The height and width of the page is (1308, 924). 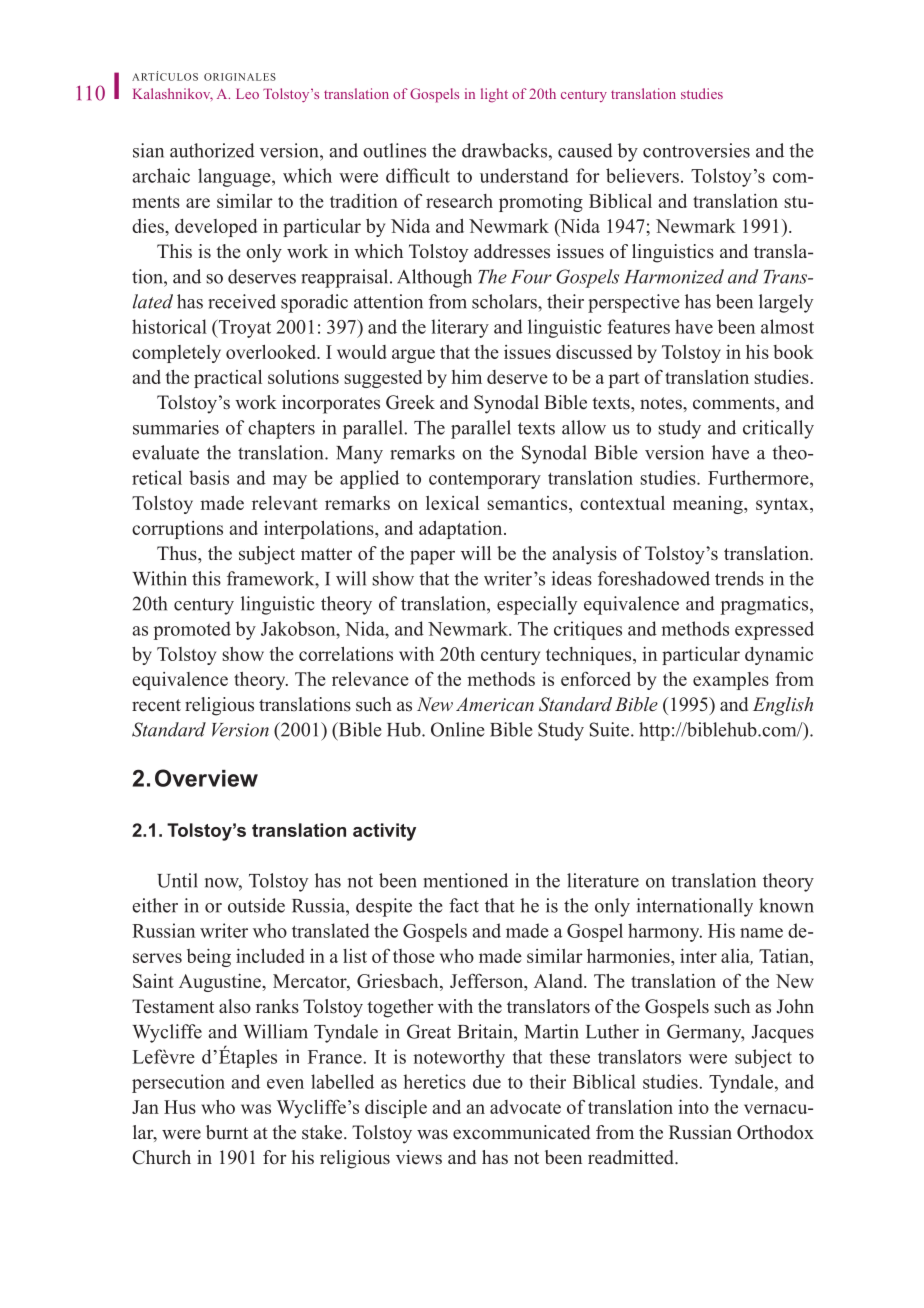 What do you see at coordinates (696, 150) in the page?
I see `controversies` at bounding box center [696, 150].
